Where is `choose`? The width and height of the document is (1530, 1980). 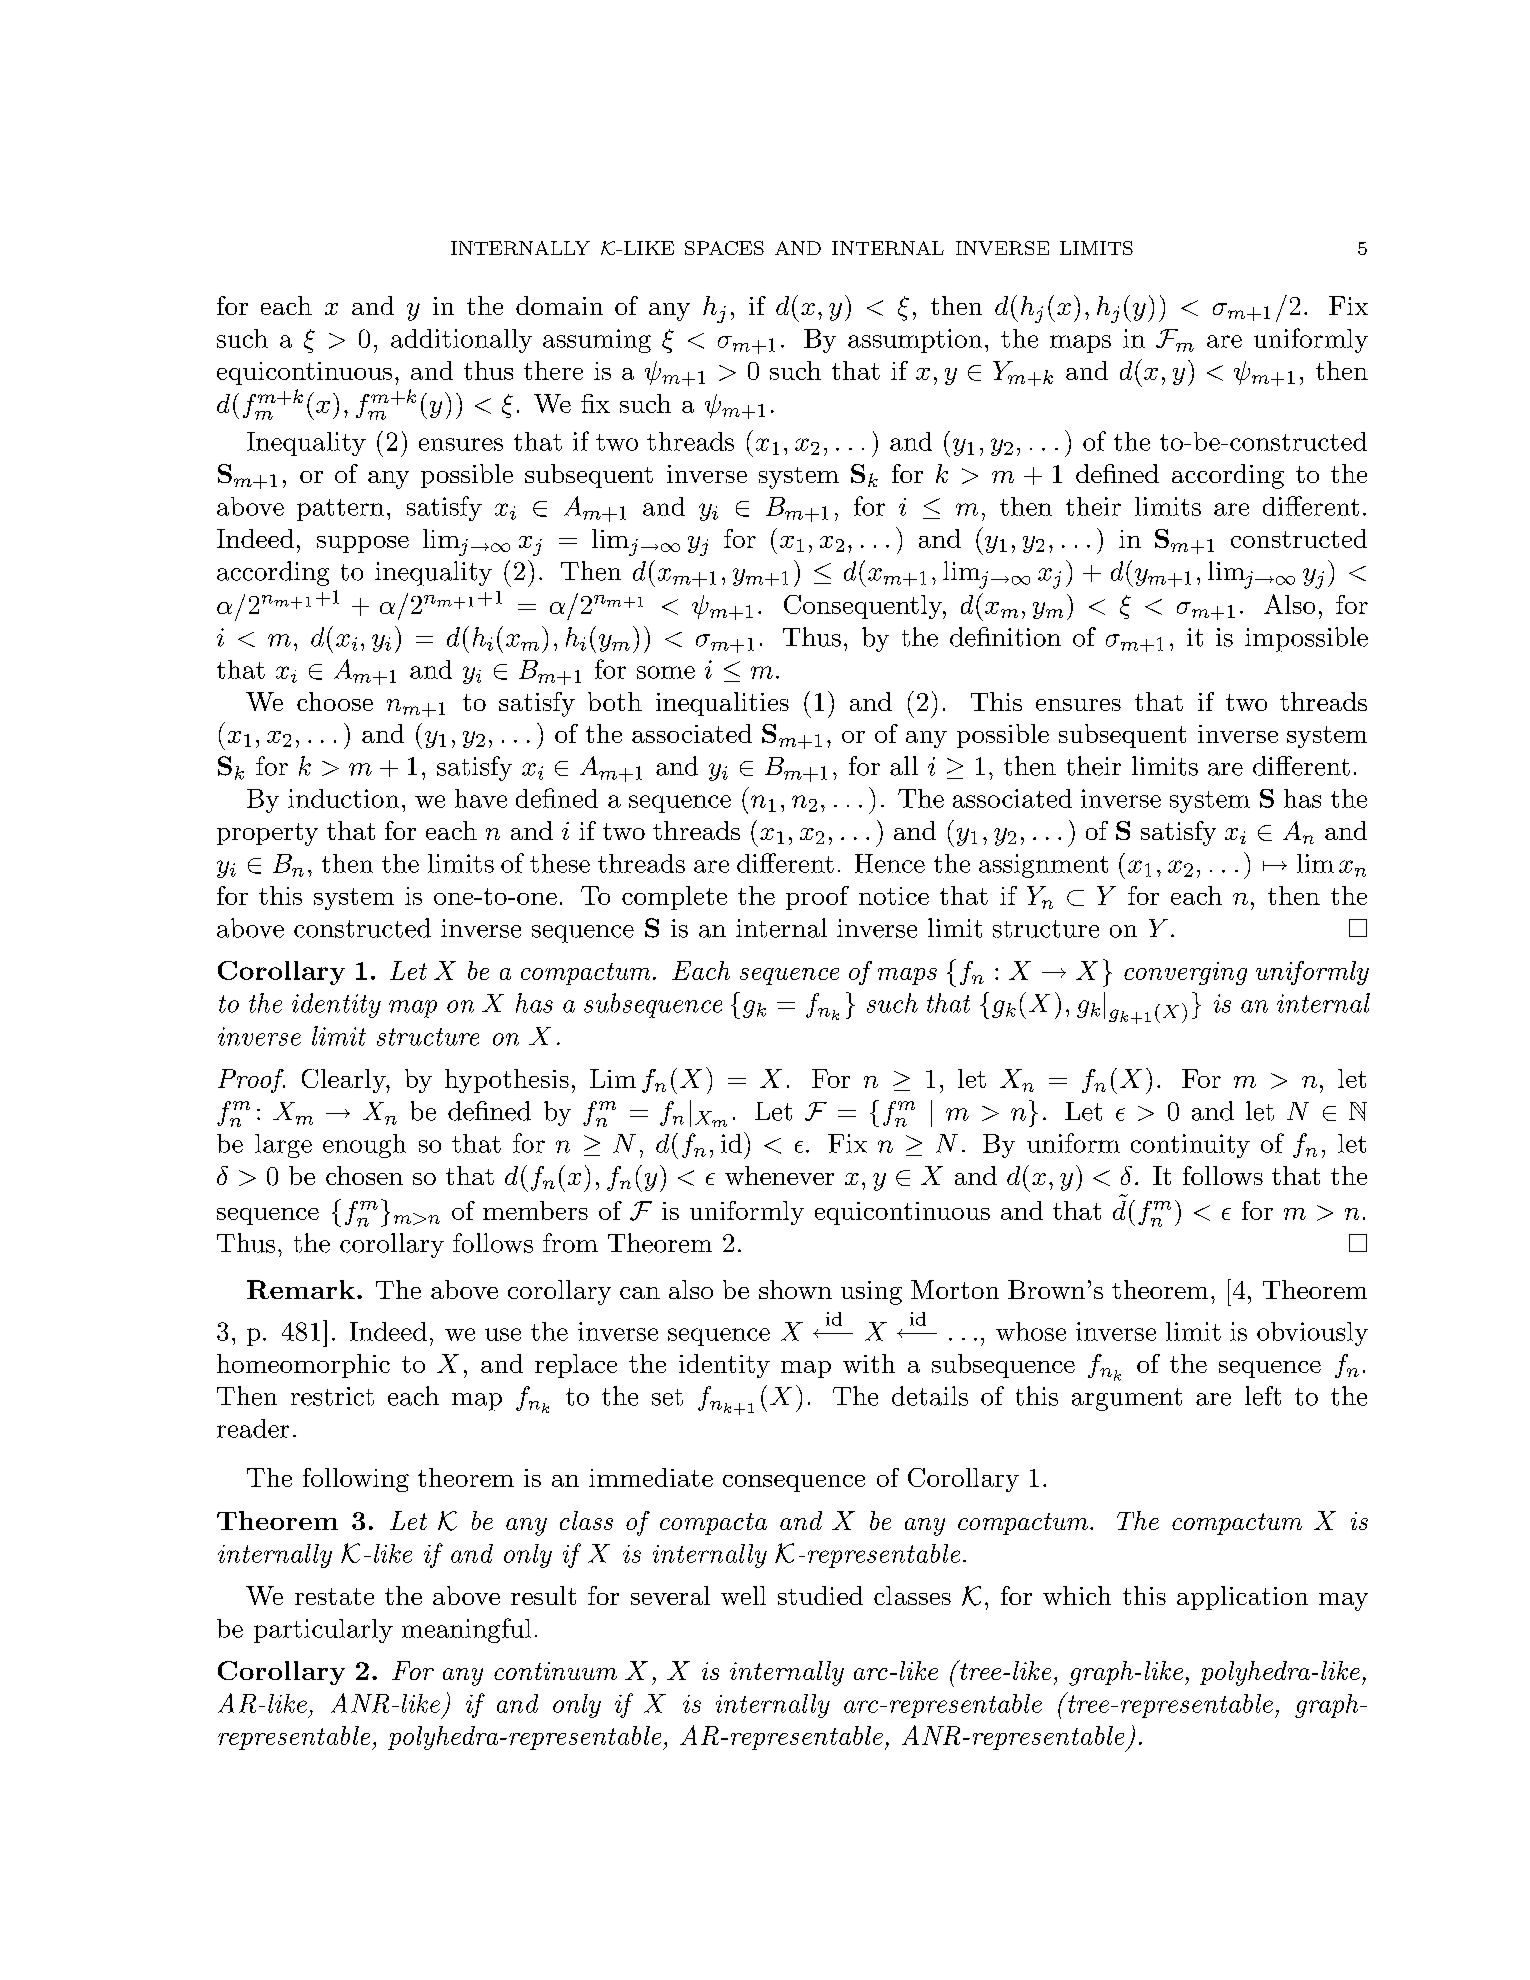
choose is located at coordinates (335, 701).
